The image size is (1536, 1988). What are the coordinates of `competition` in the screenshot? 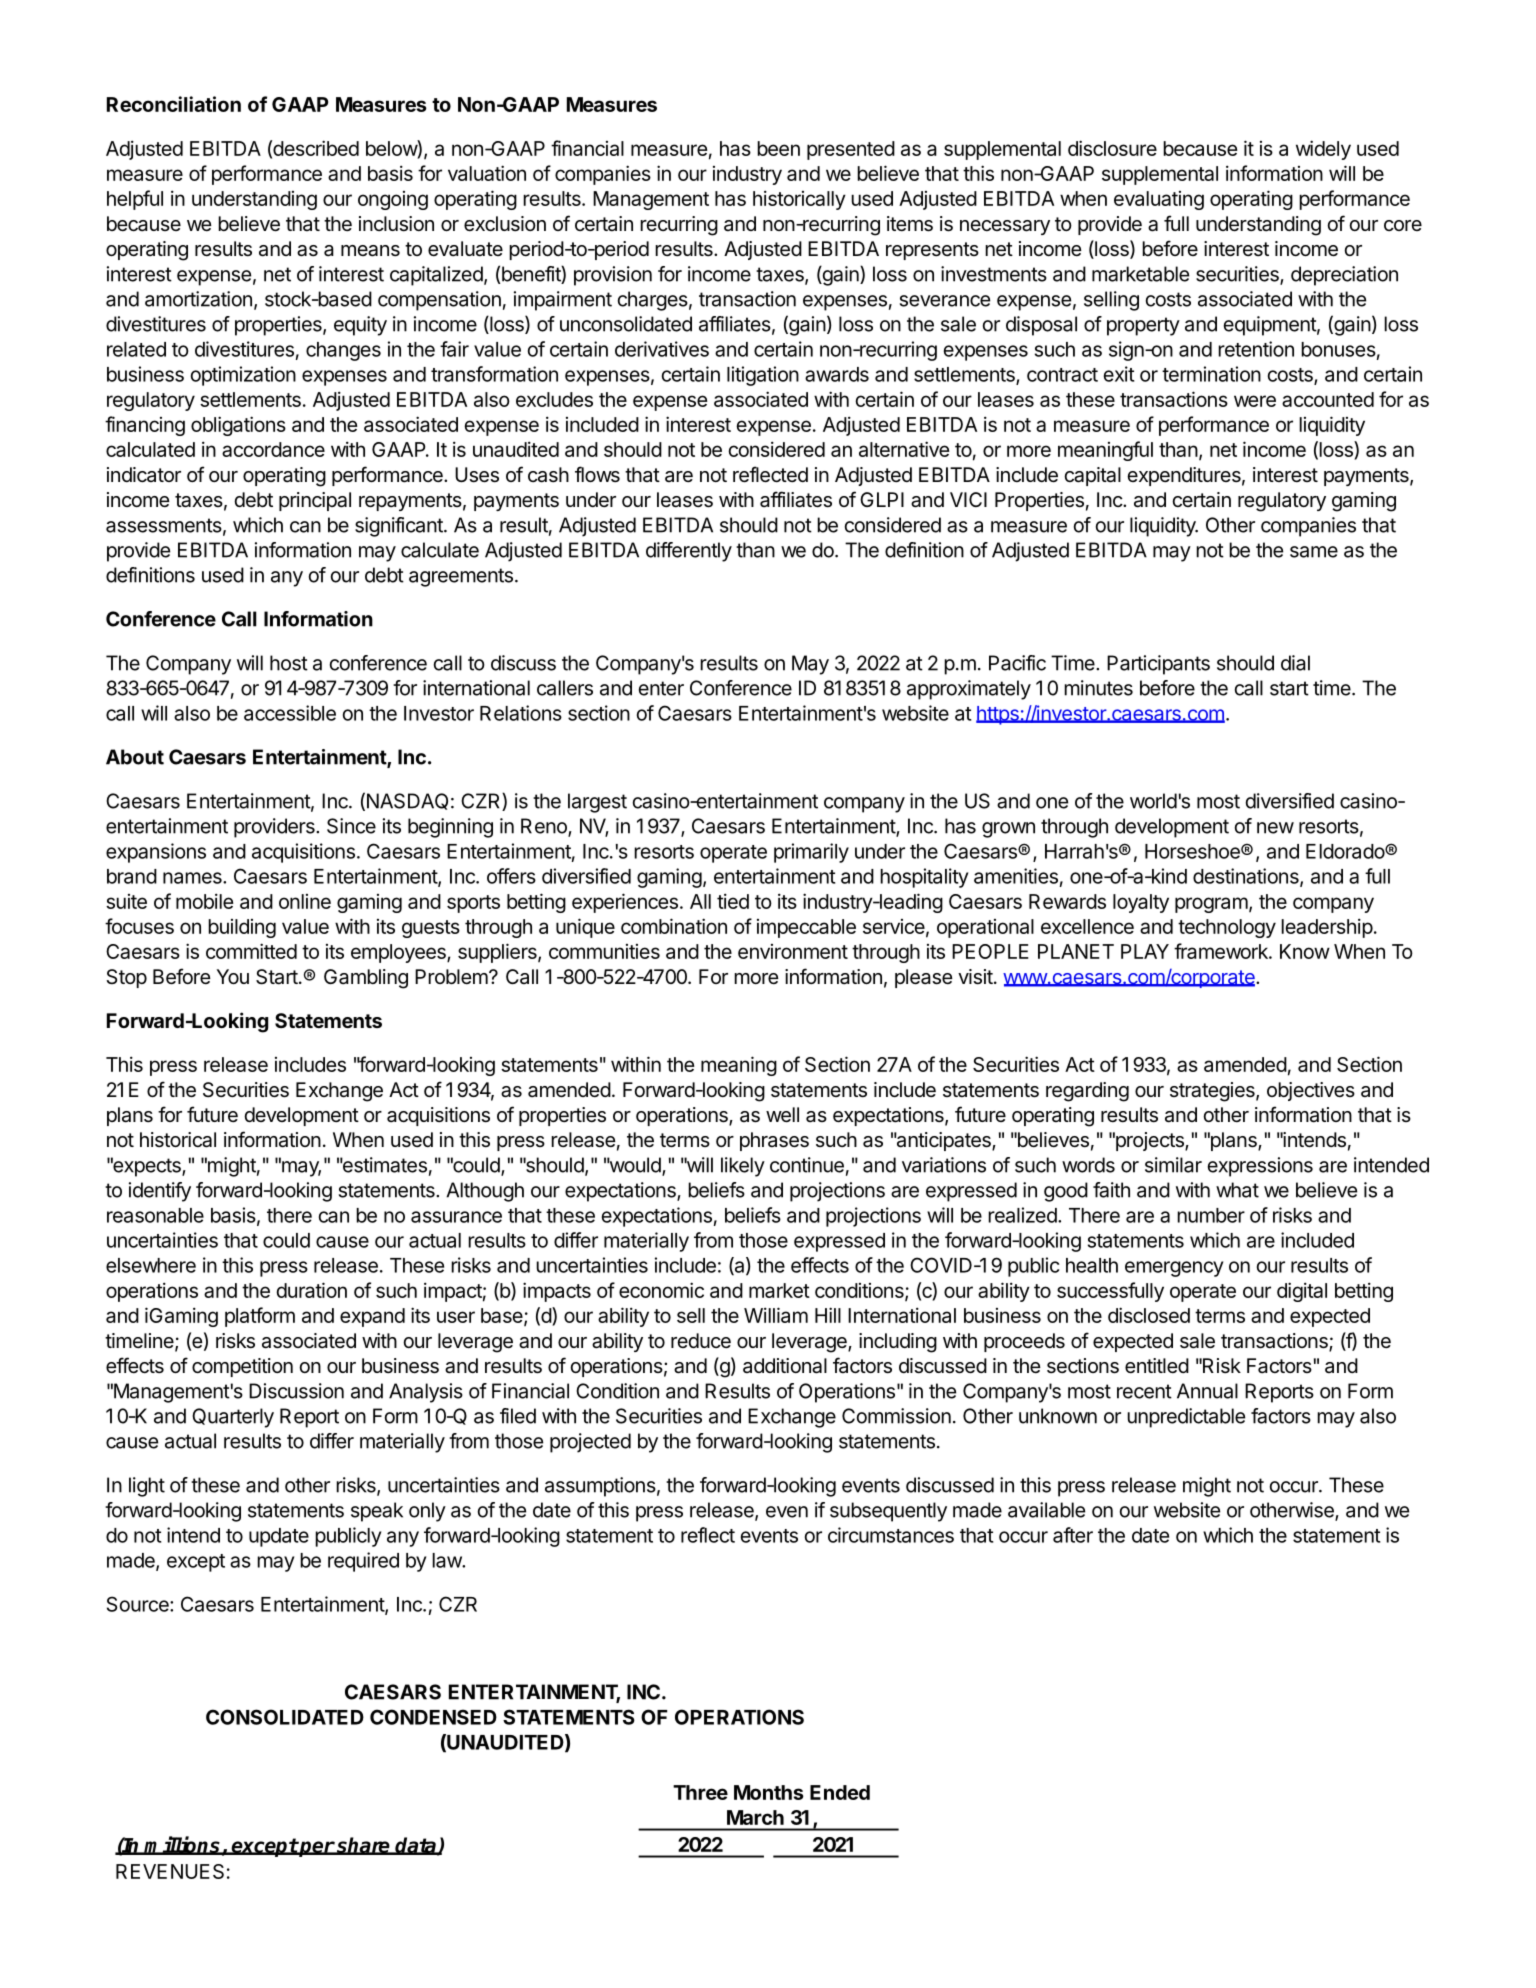 It's located at (242, 1367).
